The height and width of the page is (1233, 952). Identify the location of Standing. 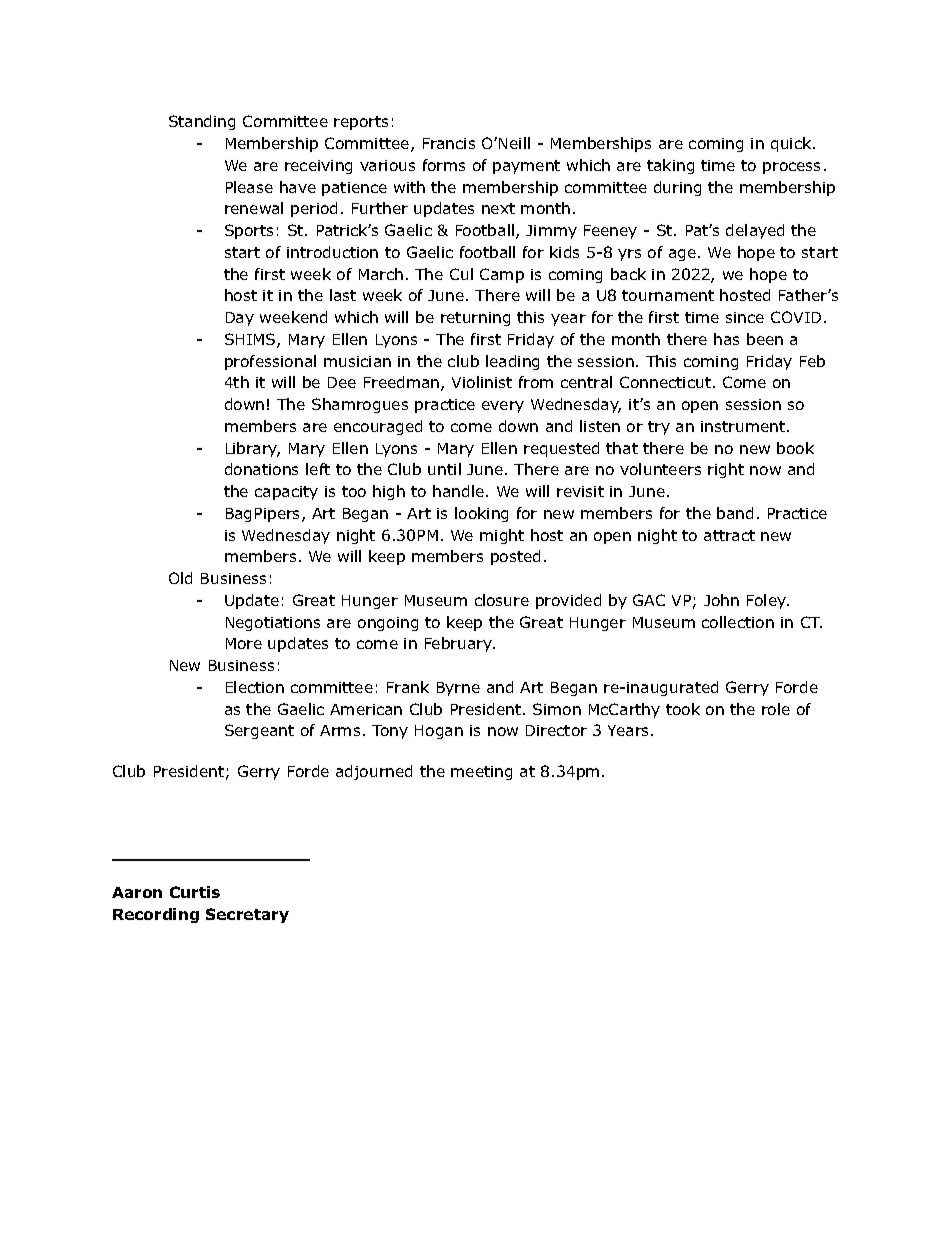
(202, 122).
